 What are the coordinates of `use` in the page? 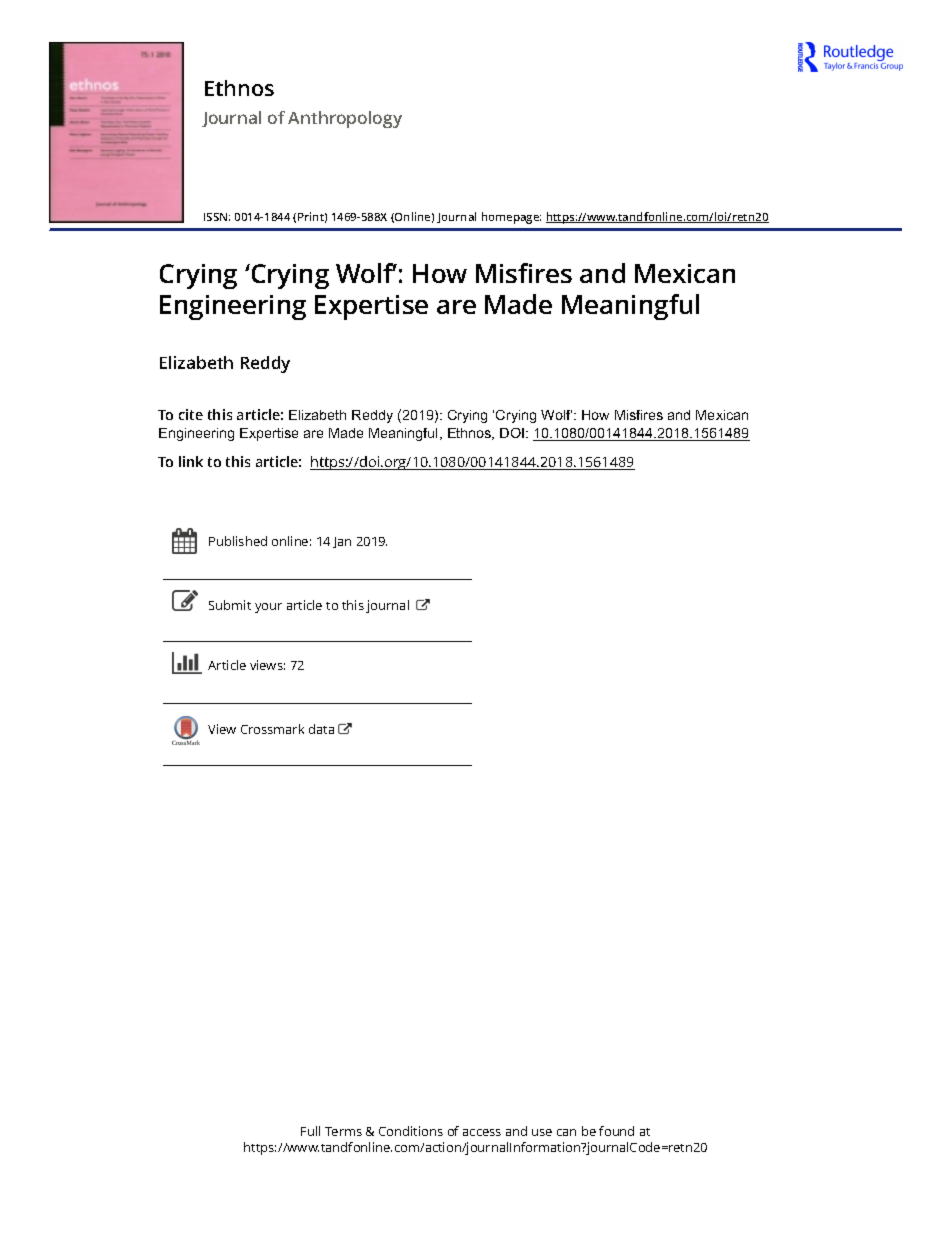 It's located at (542, 1132).
